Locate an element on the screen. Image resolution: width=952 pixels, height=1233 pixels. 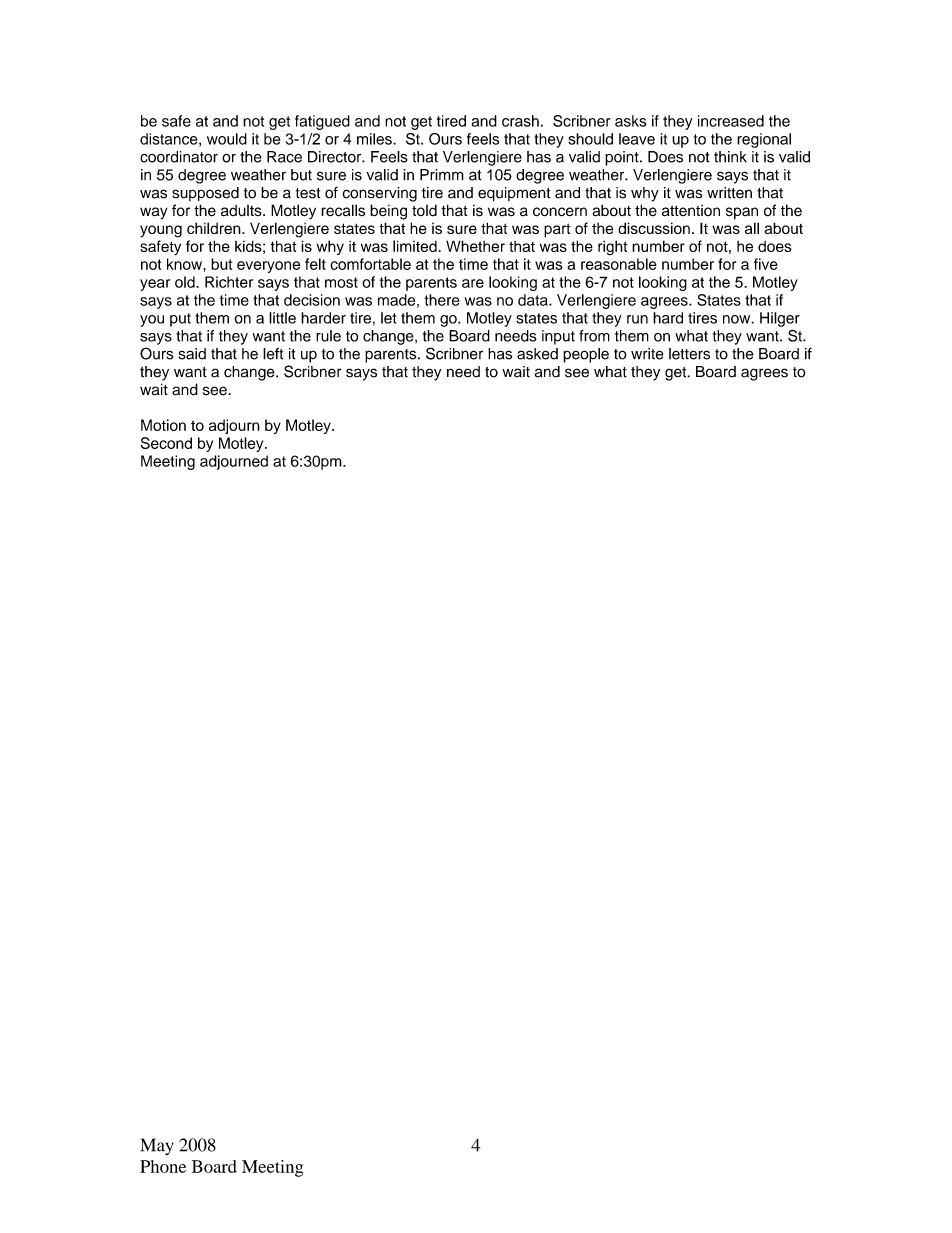
write is located at coordinates (647, 354).
